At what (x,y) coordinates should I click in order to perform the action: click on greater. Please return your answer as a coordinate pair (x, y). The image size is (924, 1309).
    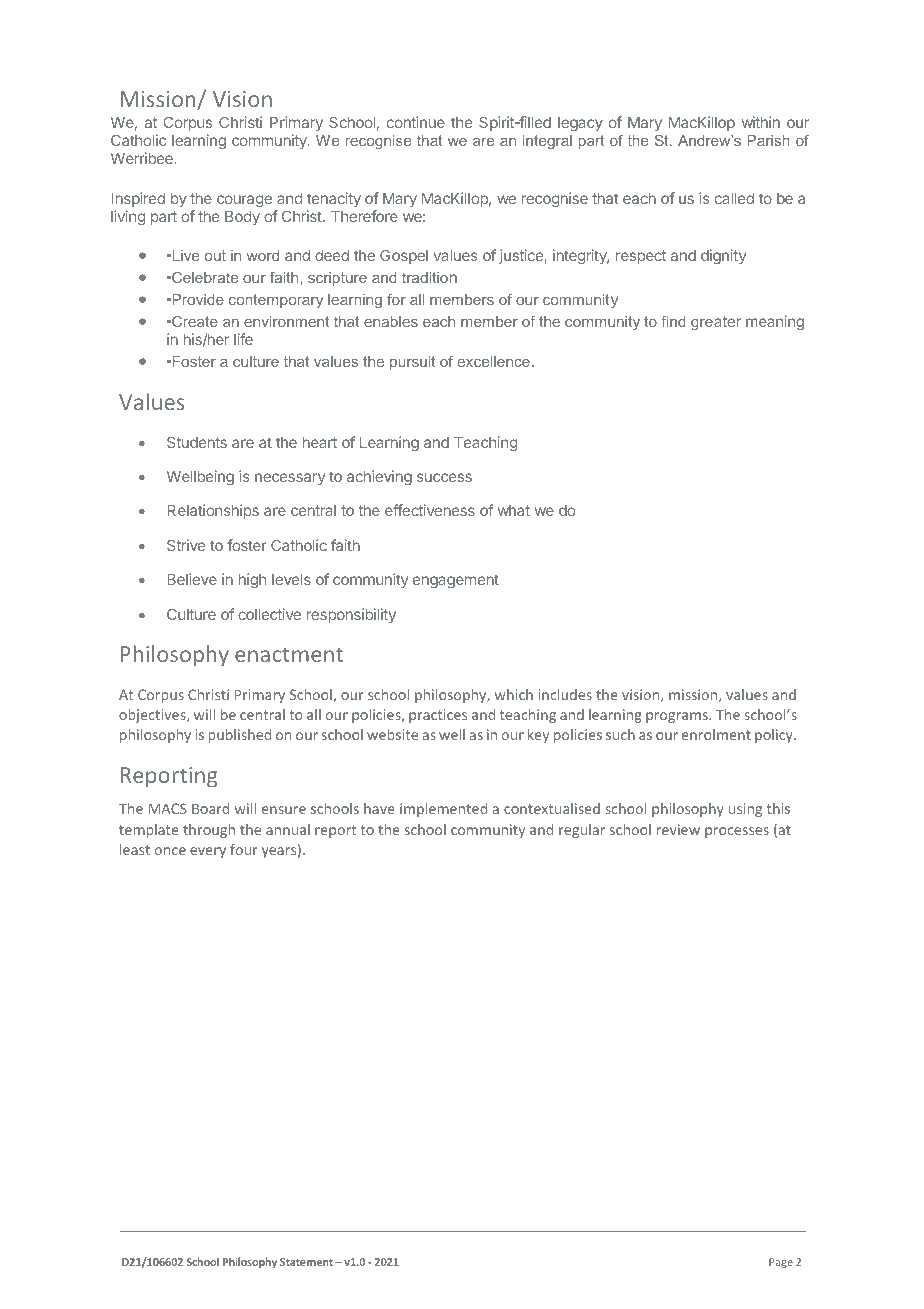
    Looking at the image, I should click on (716, 323).
